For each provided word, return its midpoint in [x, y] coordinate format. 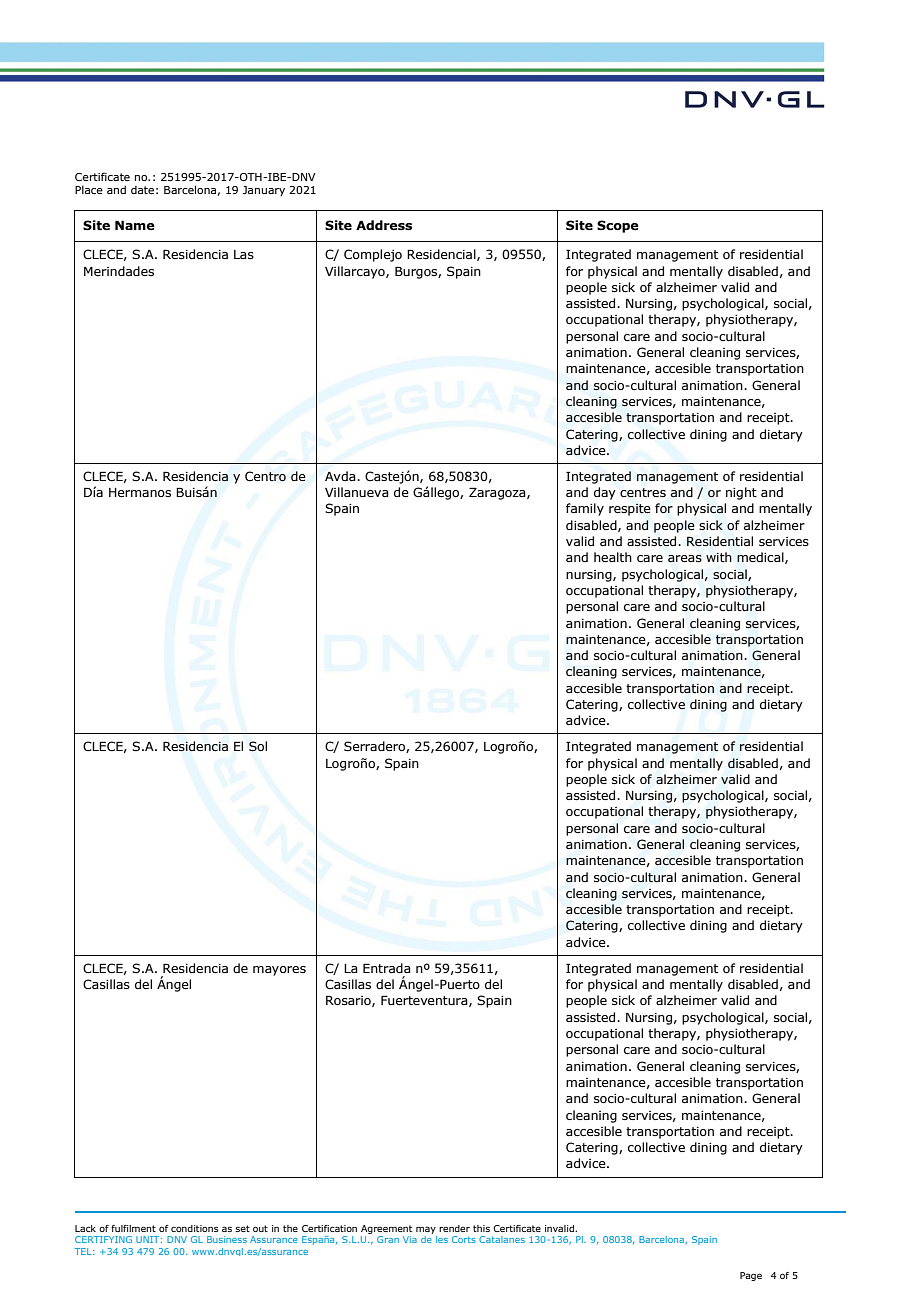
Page [751, 1276]
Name [135, 225]
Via [410, 1239]
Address [384, 225]
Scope [618, 226]
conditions [195, 1228]
